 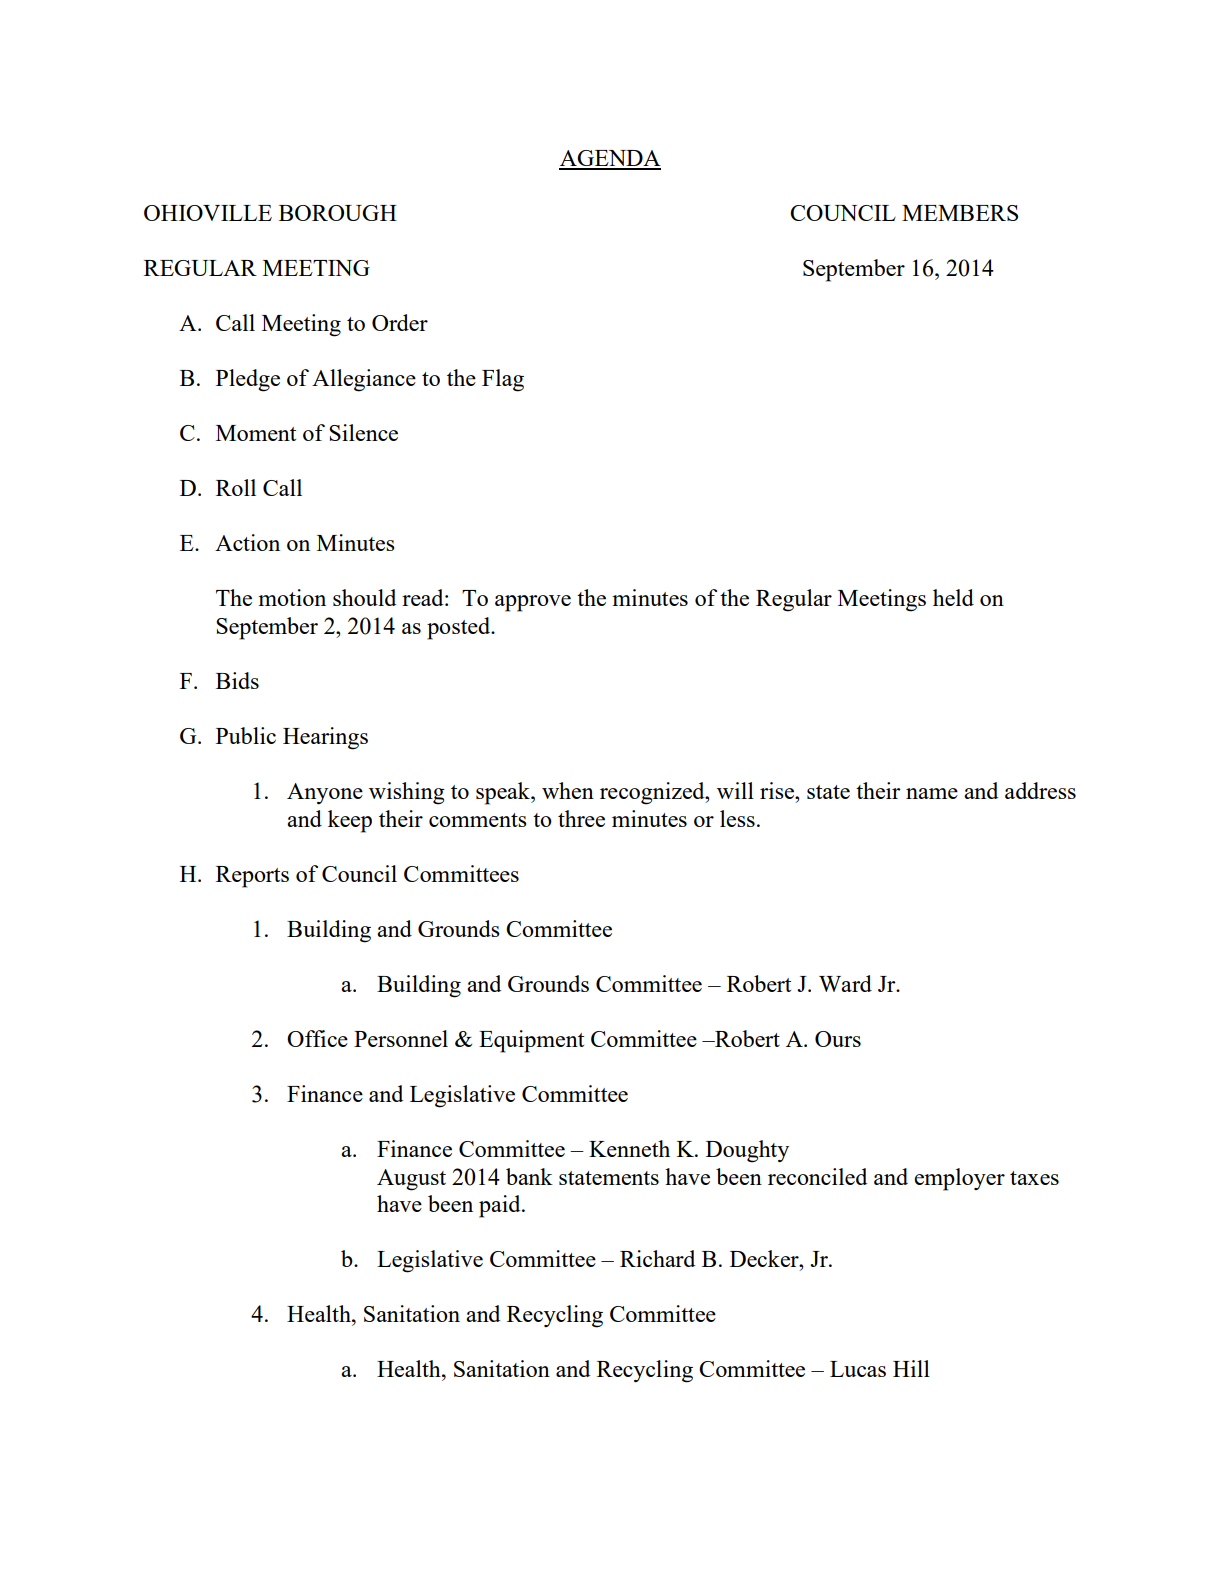 What do you see at coordinates (338, 213) in the image?
I see `BOROUGH` at bounding box center [338, 213].
